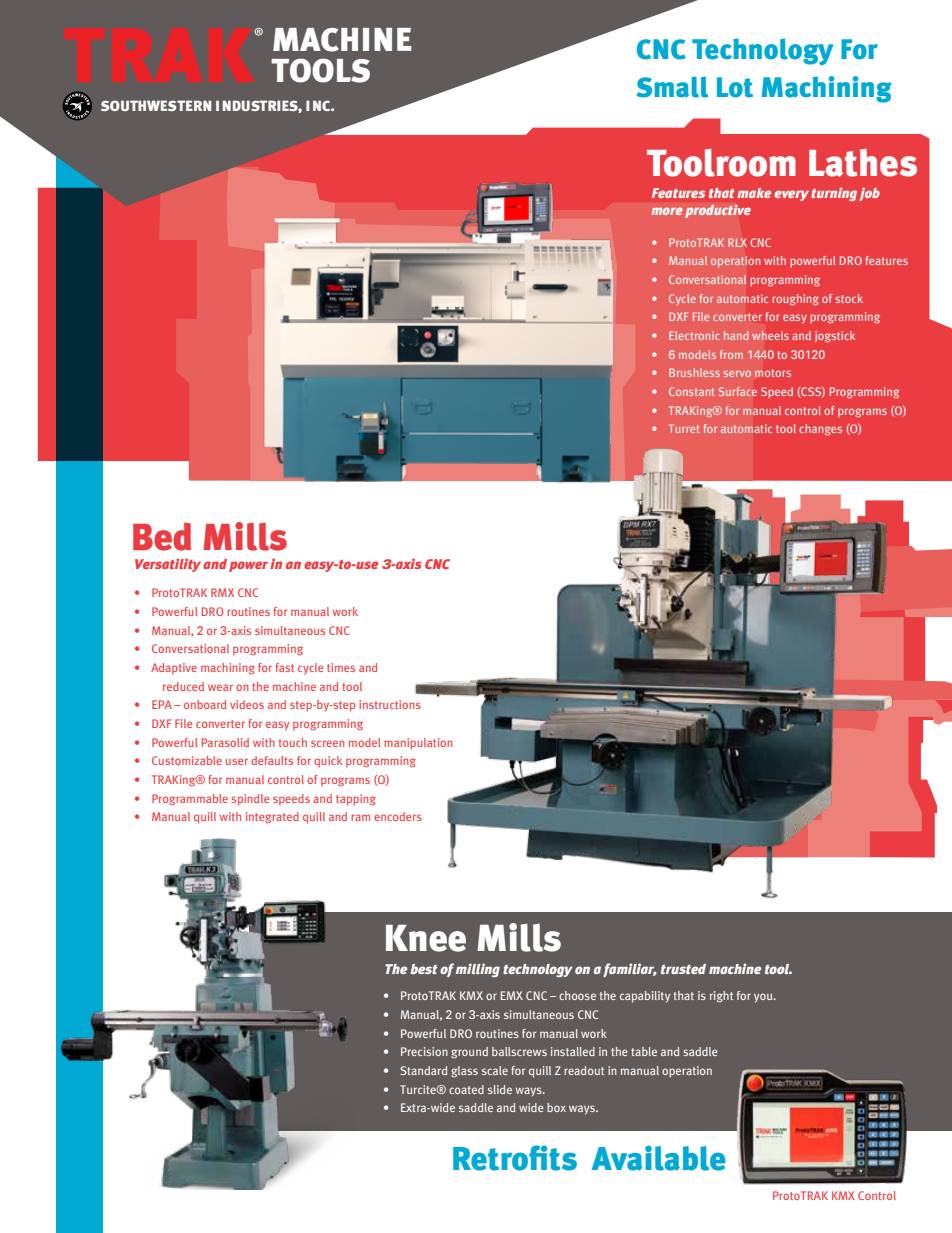  I want to click on SOUTHWESTERN, so click(156, 105).
